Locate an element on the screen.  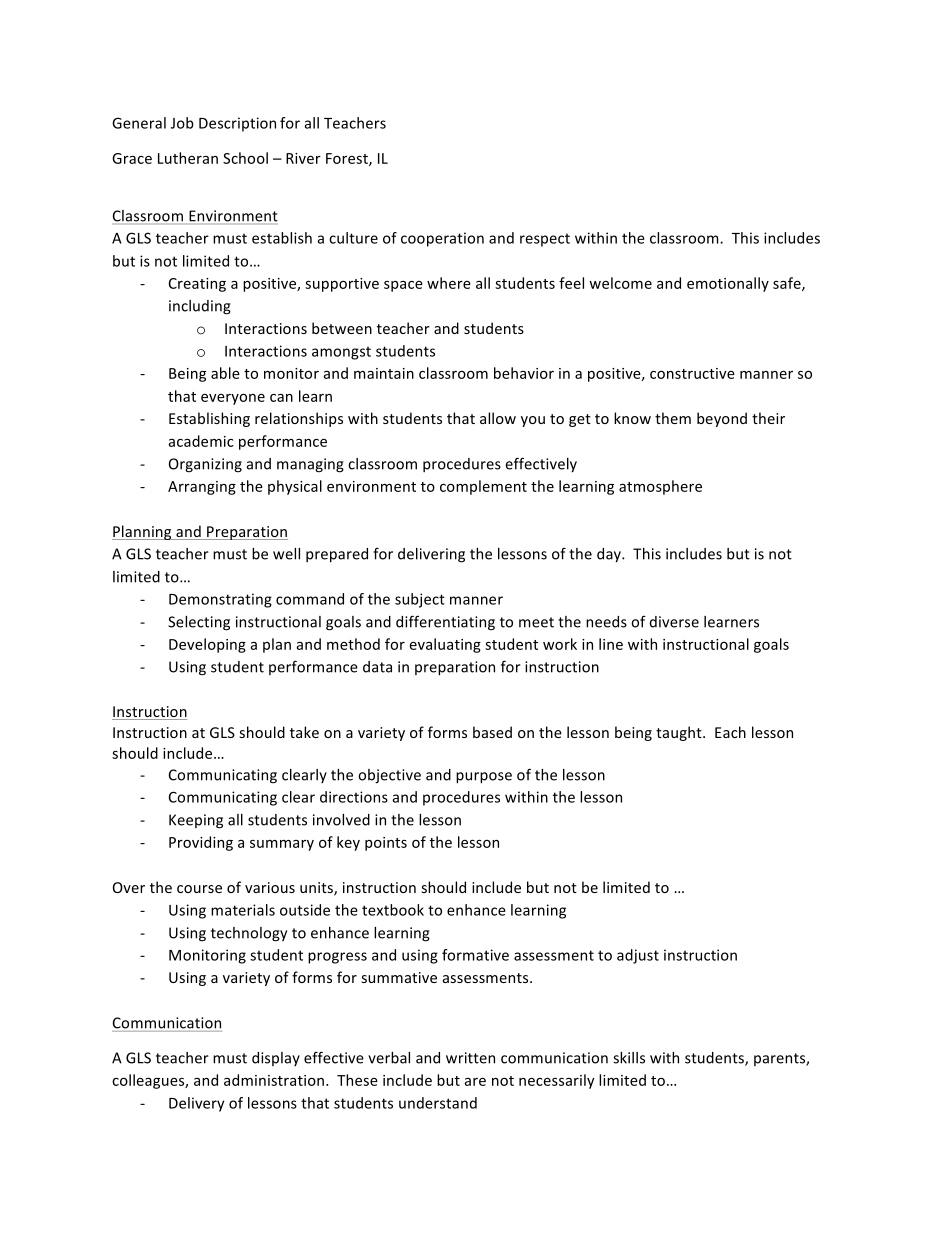
Organizing is located at coordinates (205, 465).
